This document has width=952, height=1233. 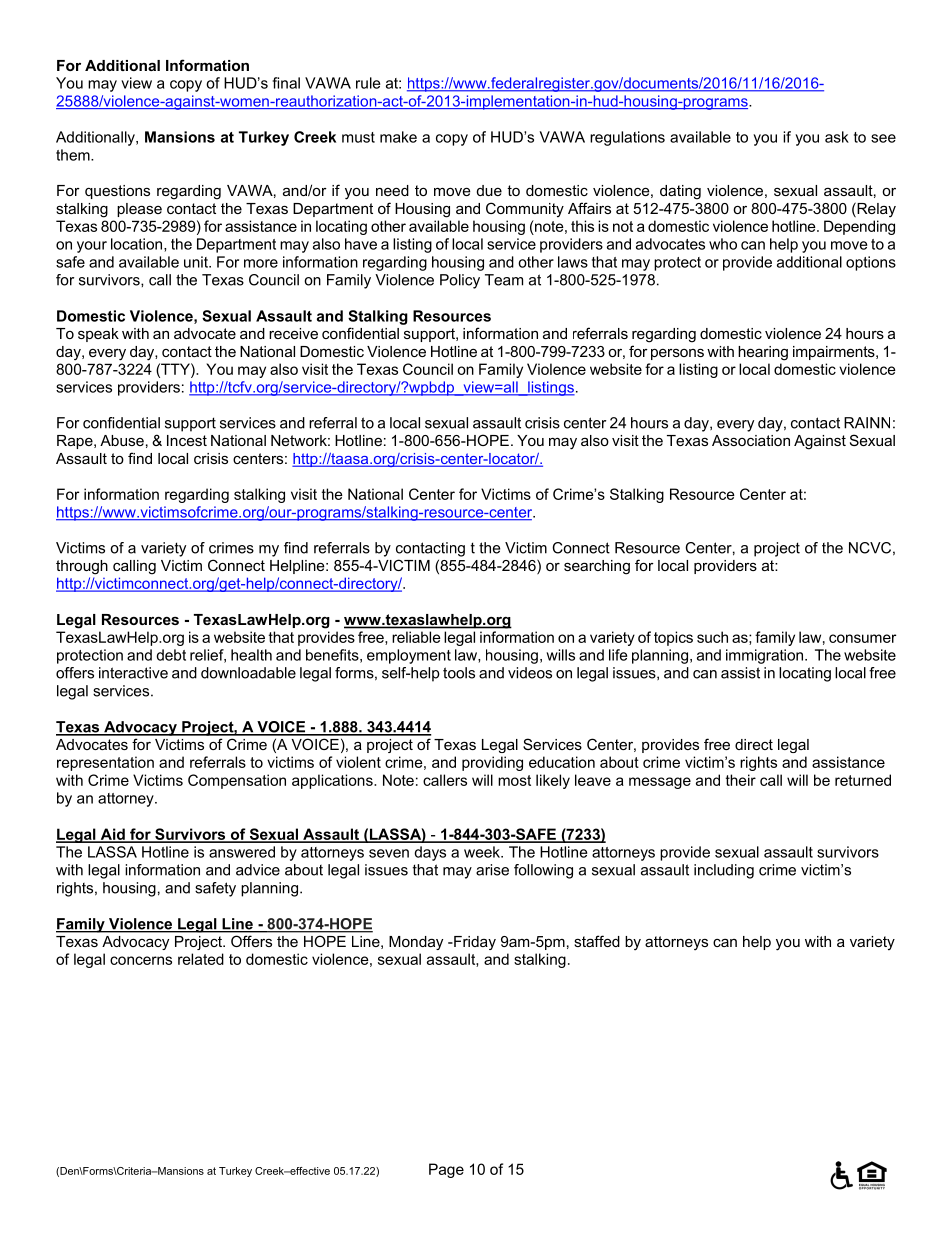 What do you see at coordinates (837, 137) in the document?
I see `ask` at bounding box center [837, 137].
